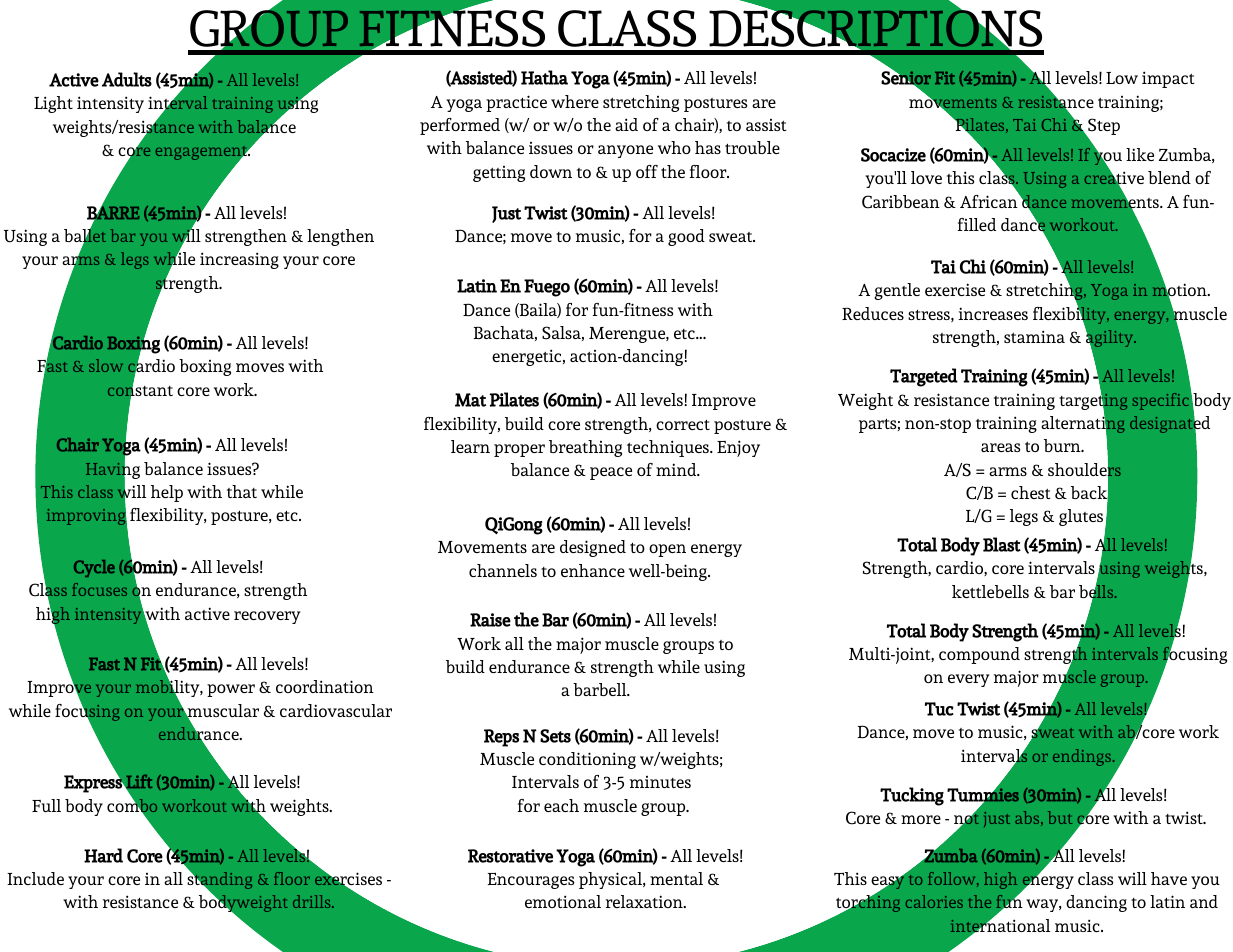  I want to click on Adults, so click(127, 79).
